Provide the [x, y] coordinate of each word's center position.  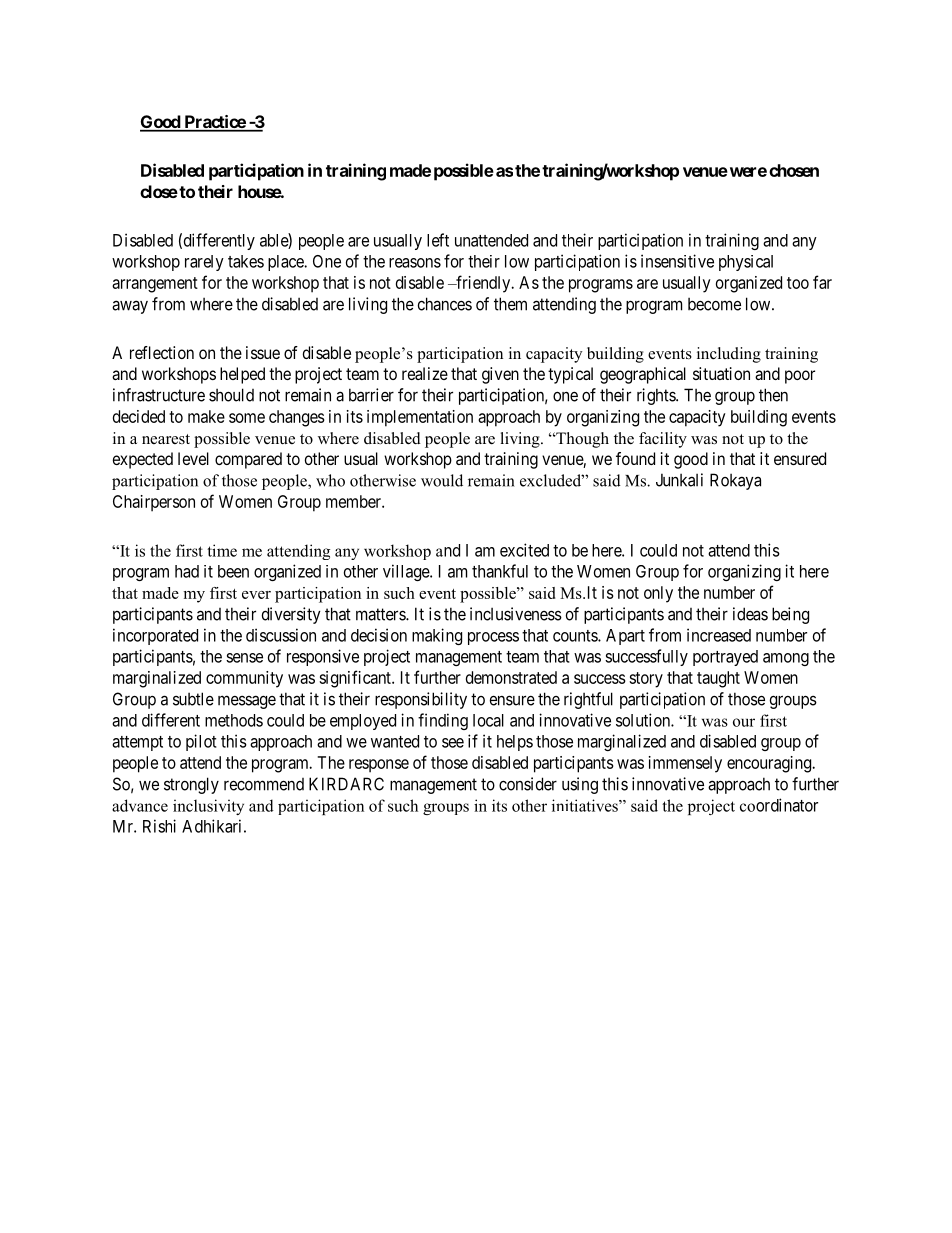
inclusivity [208, 807]
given [500, 375]
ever [256, 595]
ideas [750, 614]
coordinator [779, 805]
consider [528, 784]
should [231, 395]
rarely [204, 263]
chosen [794, 170]
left [438, 240]
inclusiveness [516, 614]
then [773, 395]
